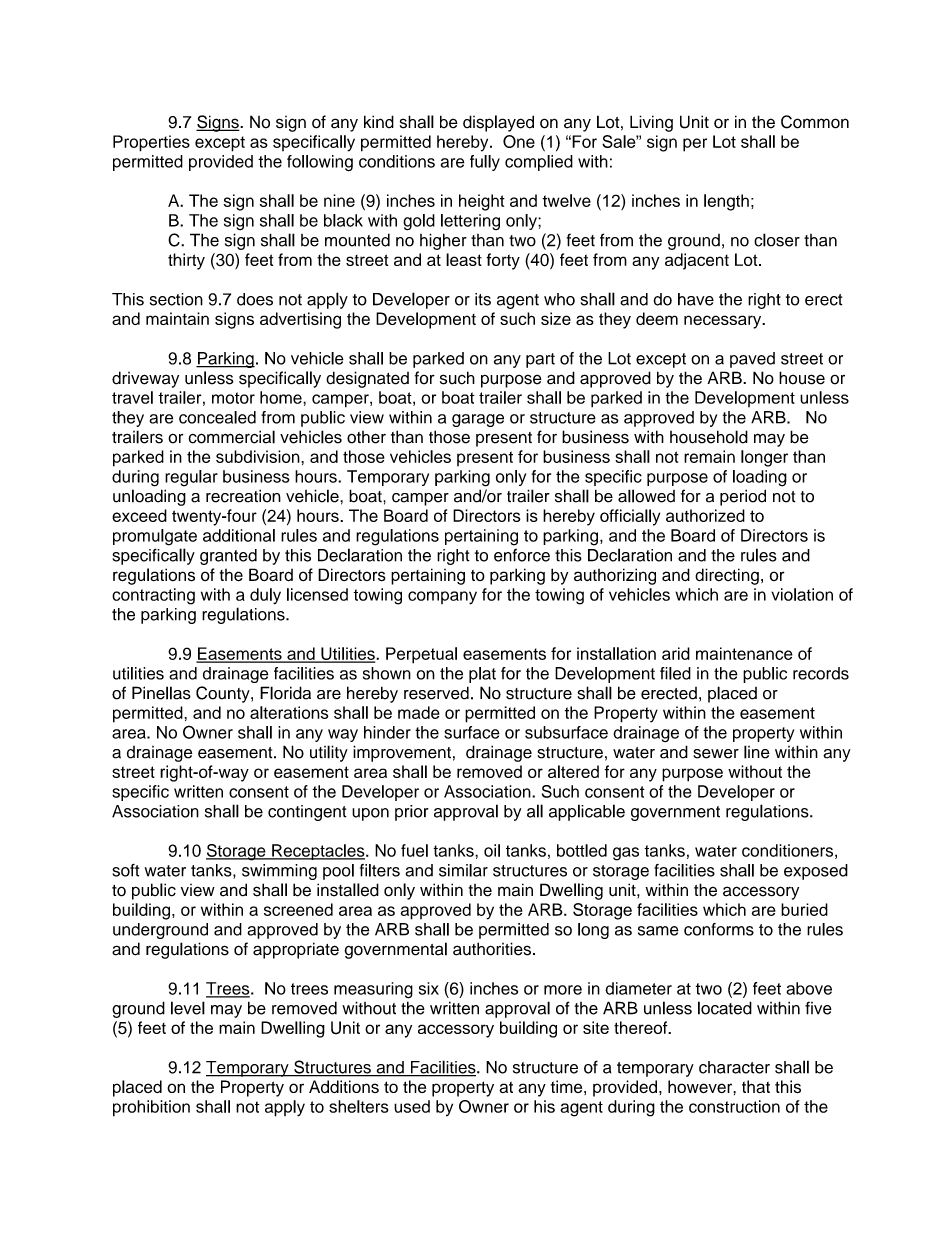 This image has height=1233, width=952. I want to click on prohibition, so click(151, 1108).
